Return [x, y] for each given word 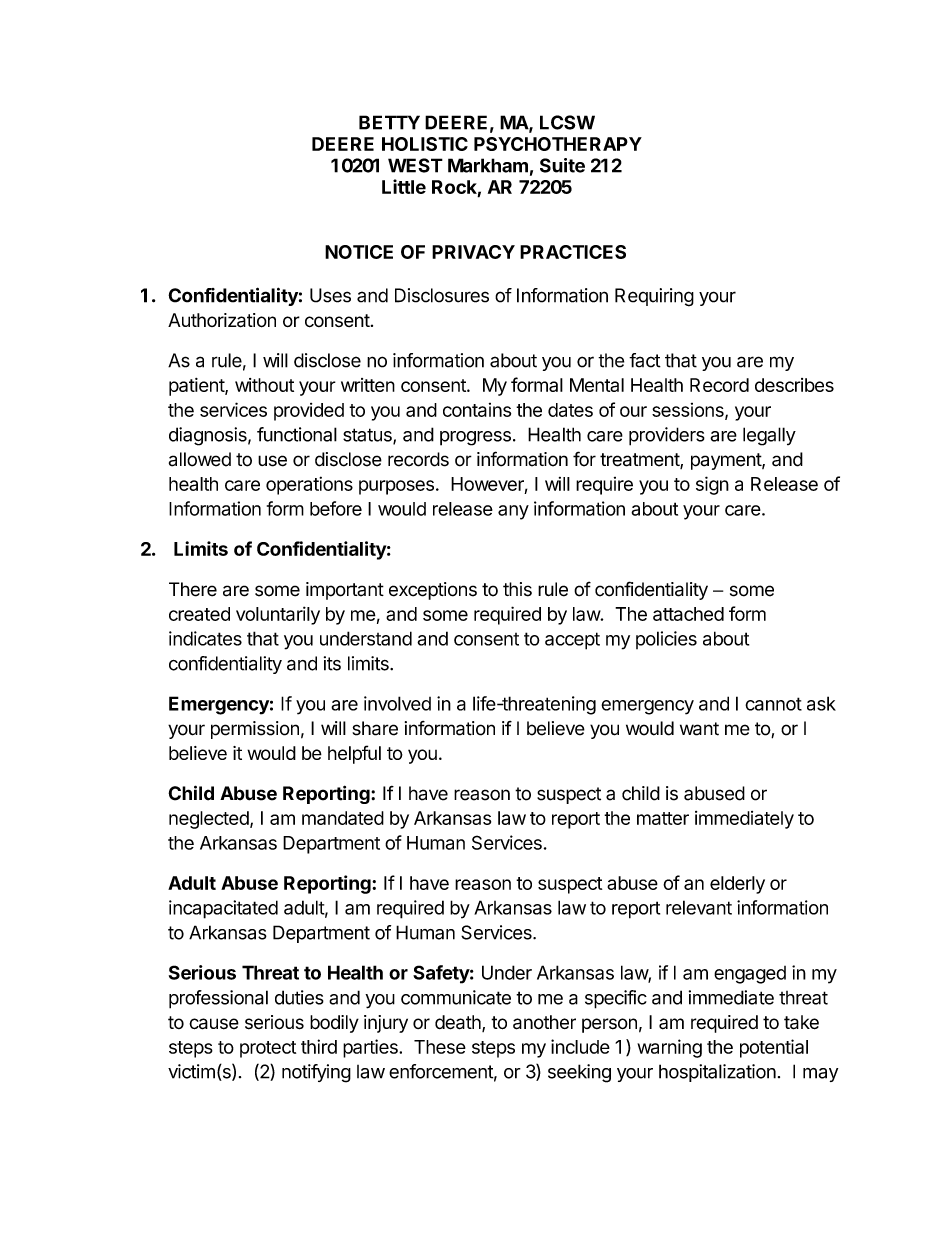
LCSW [567, 122]
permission [255, 730]
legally [769, 436]
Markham [488, 165]
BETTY [389, 122]
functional [297, 434]
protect [268, 1049]
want [699, 729]
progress [475, 438]
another [544, 1022]
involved [397, 703]
